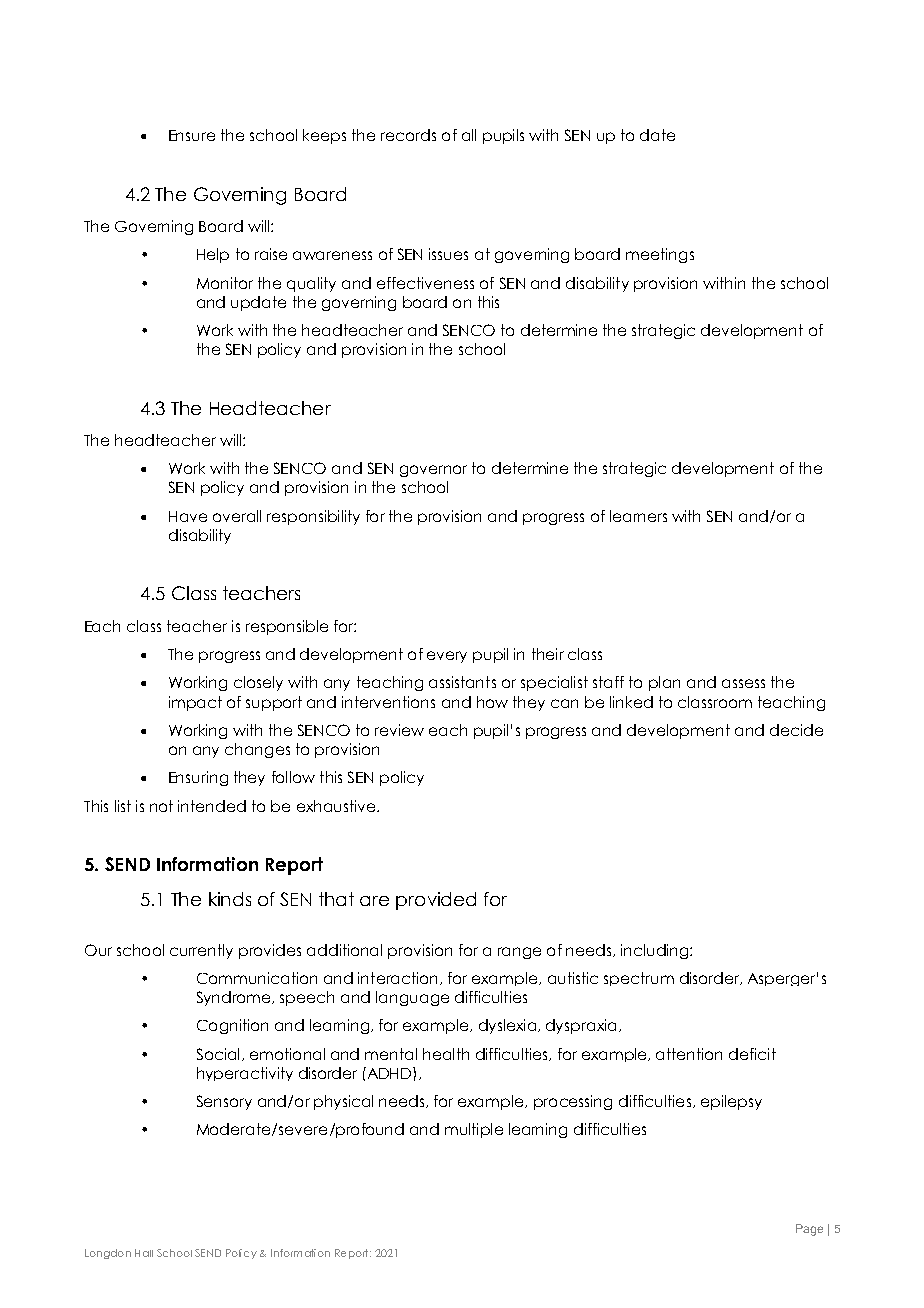 This screenshot has height=1308, width=924. What do you see at coordinates (144, 1253) in the screenshot?
I see `Hall` at bounding box center [144, 1253].
